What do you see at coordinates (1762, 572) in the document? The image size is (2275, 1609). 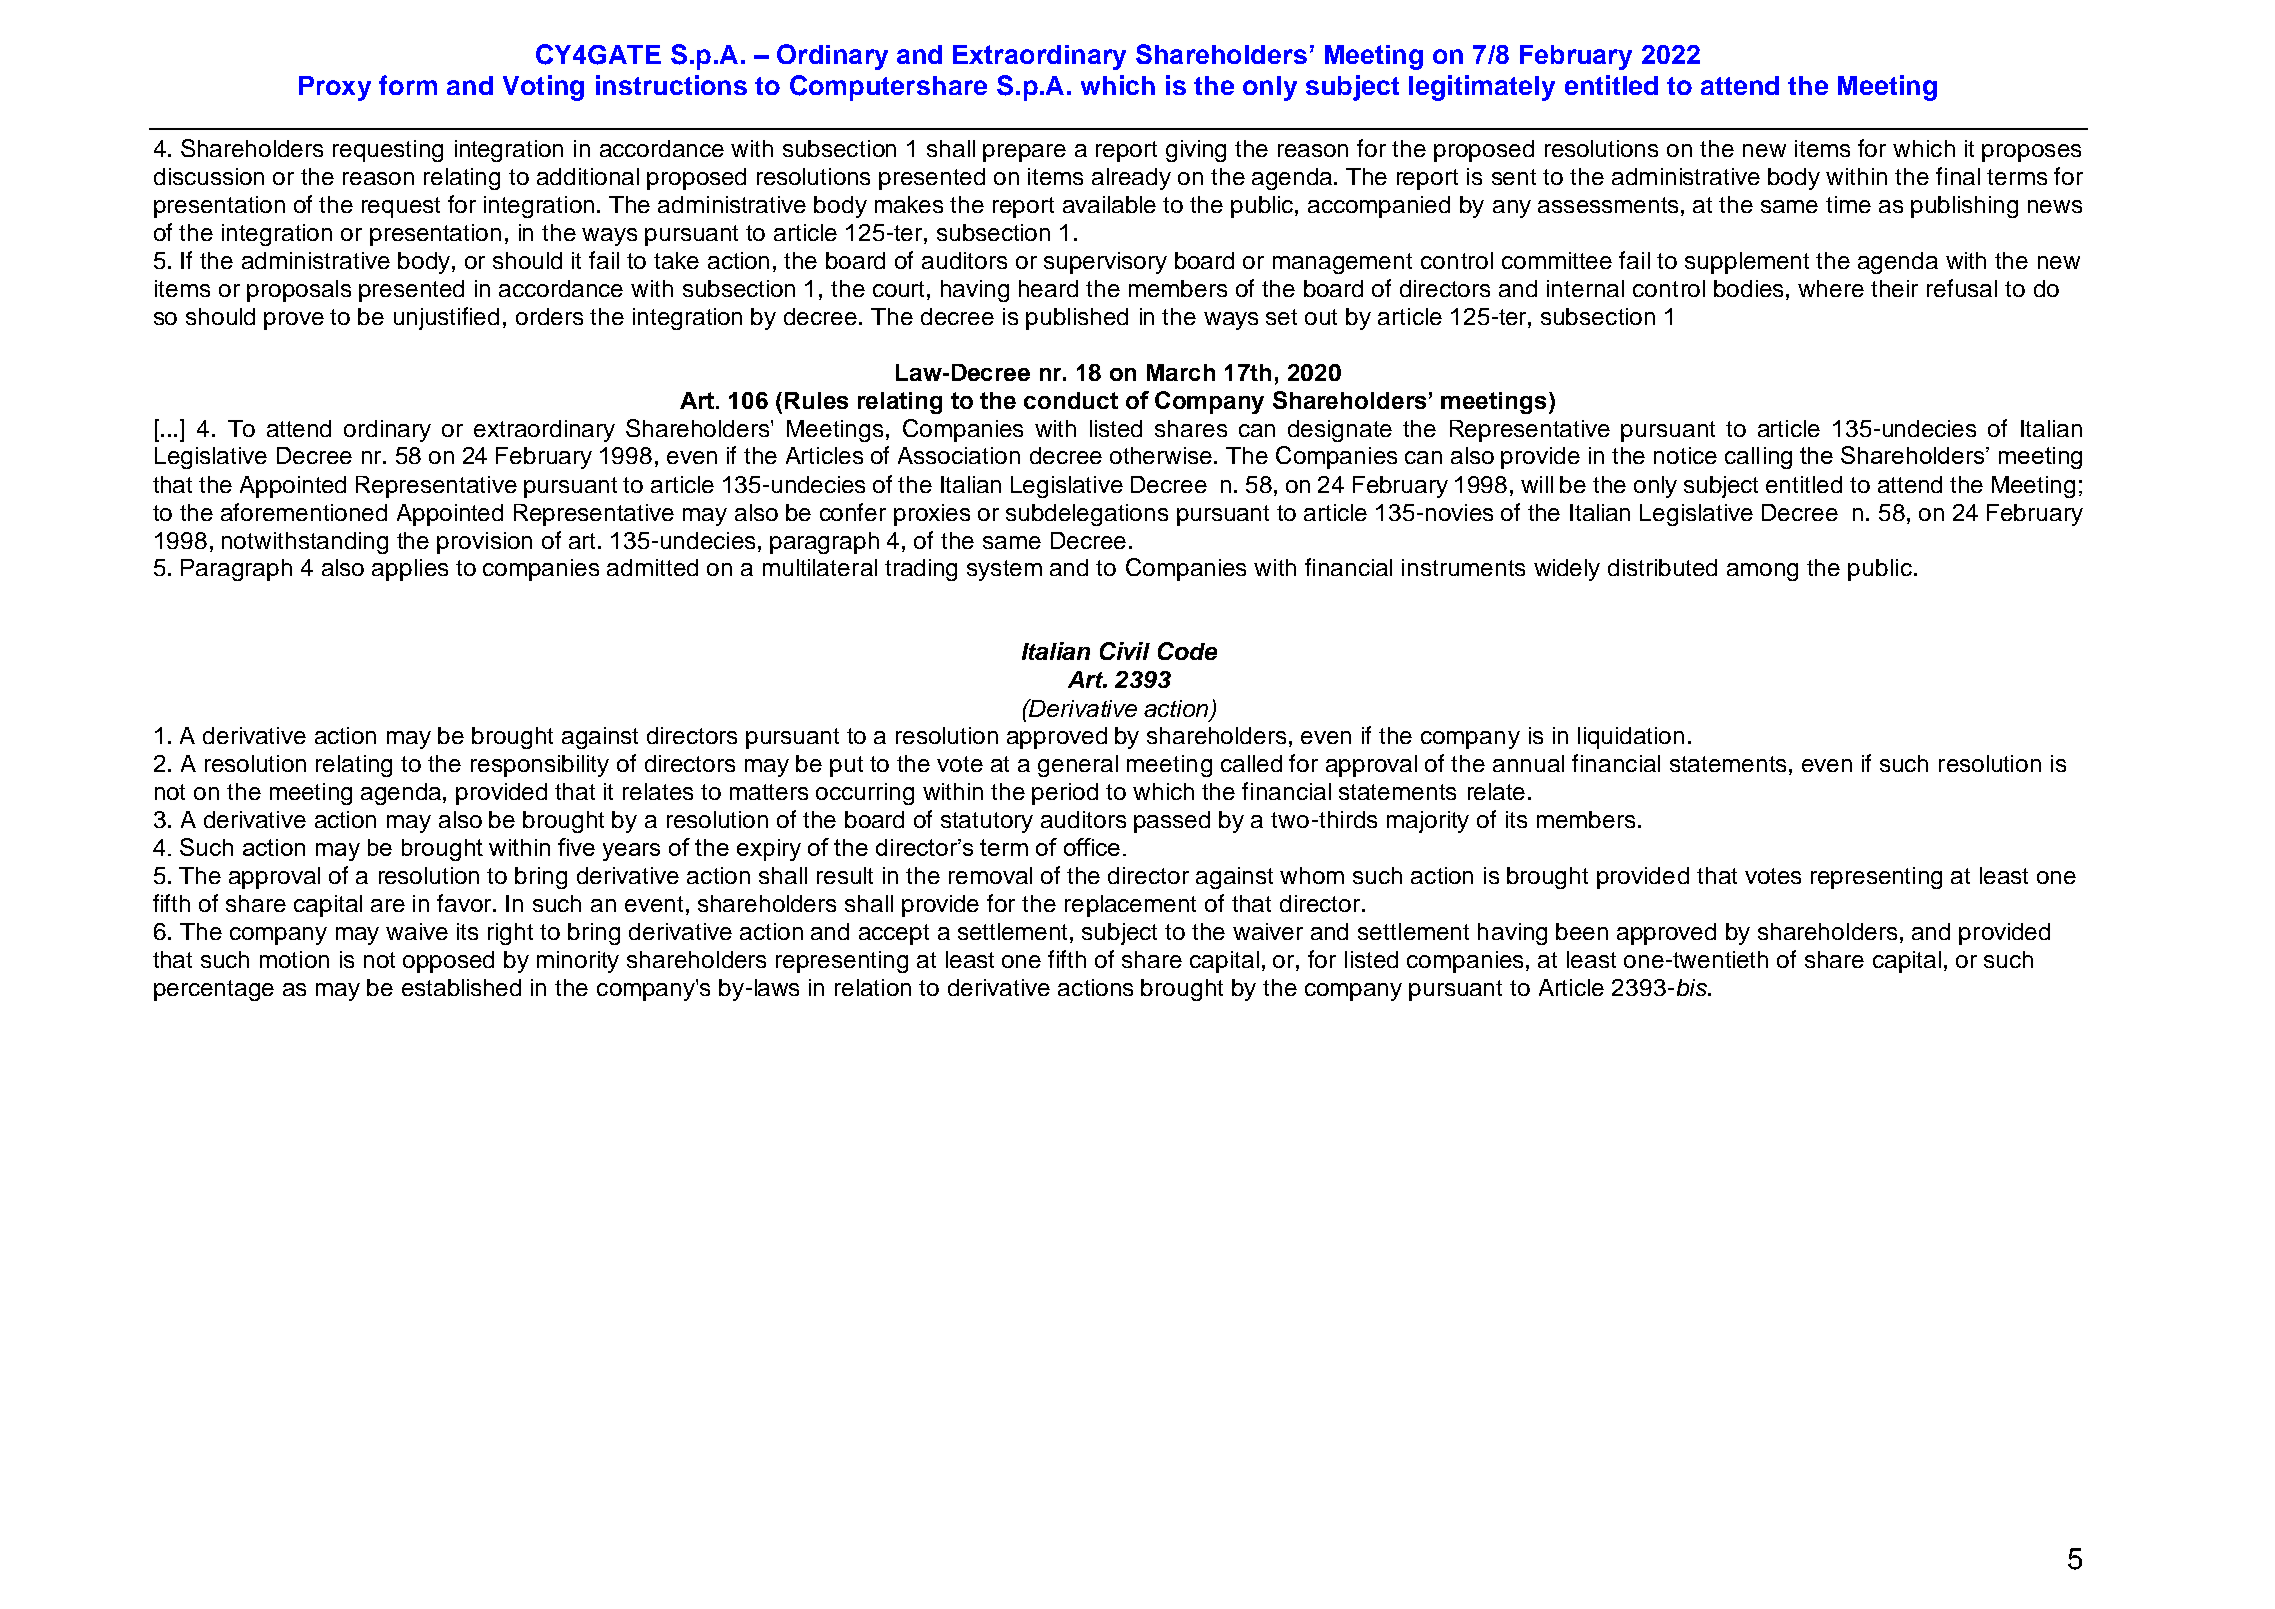 I see `among` at bounding box center [1762, 572].
